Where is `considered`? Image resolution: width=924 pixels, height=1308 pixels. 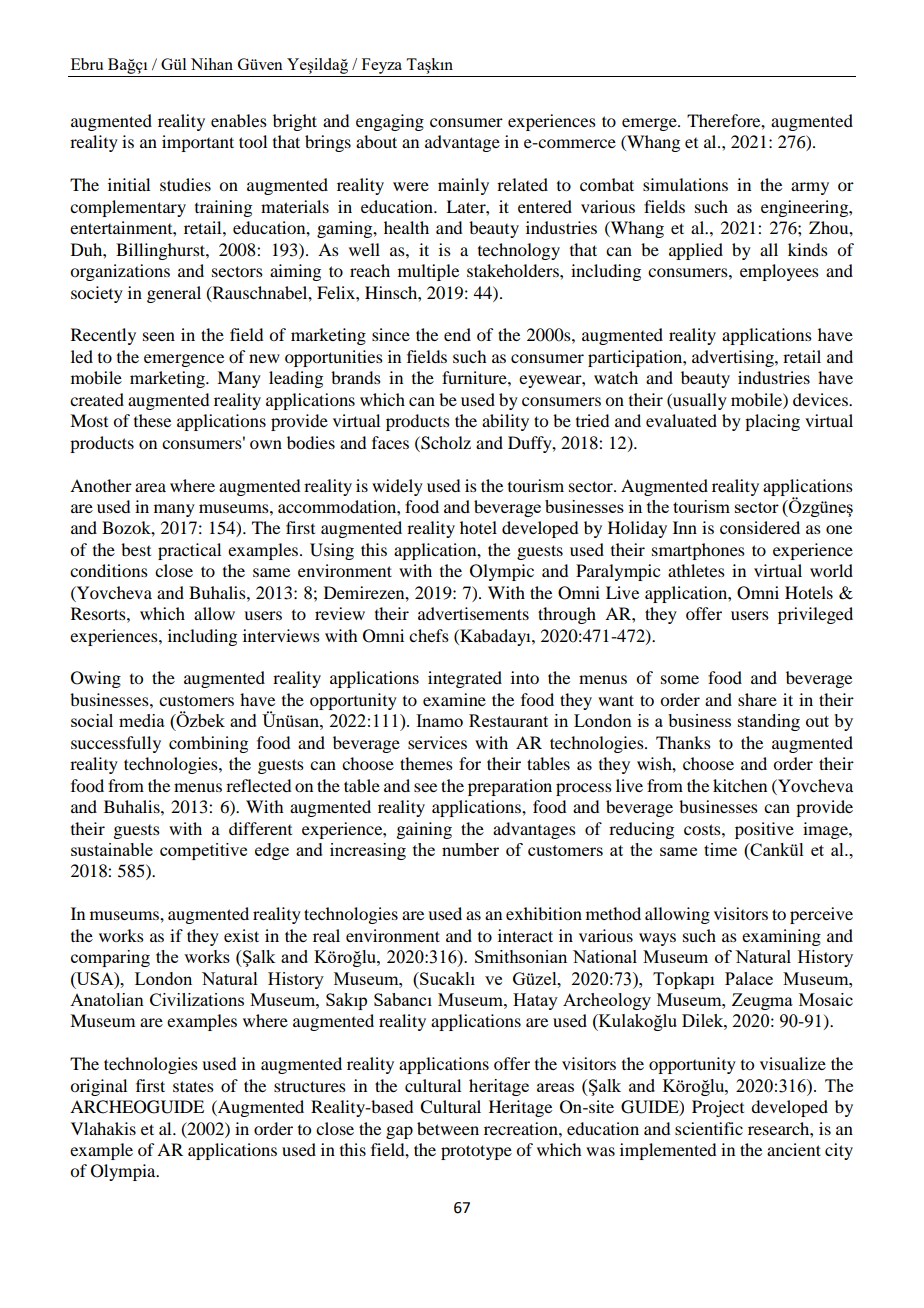 considered is located at coordinates (760, 527).
